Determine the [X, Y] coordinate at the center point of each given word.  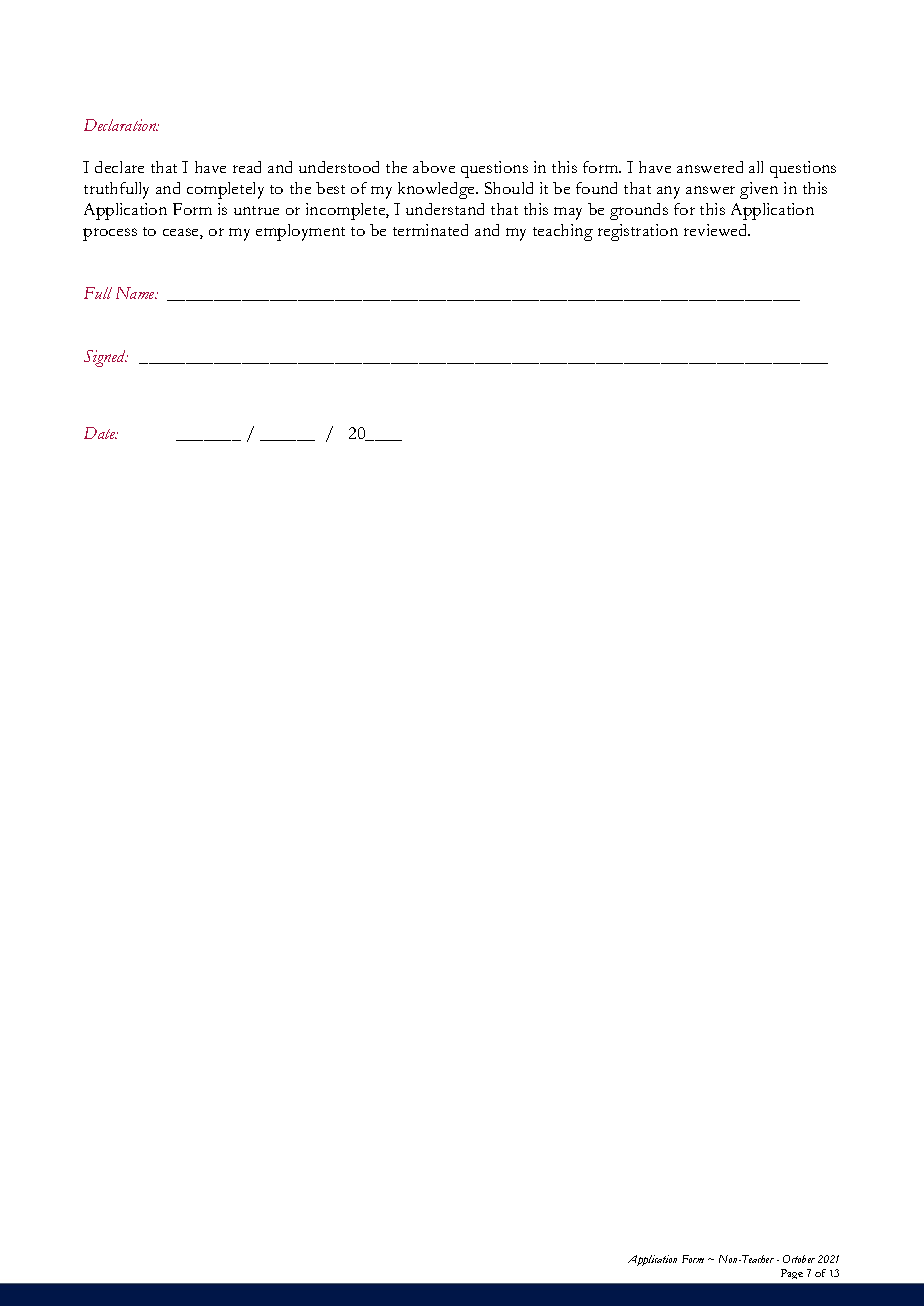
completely [225, 190]
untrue [256, 210]
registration [638, 232]
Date [101, 433]
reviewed [717, 230]
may [568, 213]
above [434, 167]
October [799, 1259]
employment [300, 232]
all [756, 167]
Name [136, 293]
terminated [430, 230]
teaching [563, 232]
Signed [106, 358]
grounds [639, 211]
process [110, 234]
